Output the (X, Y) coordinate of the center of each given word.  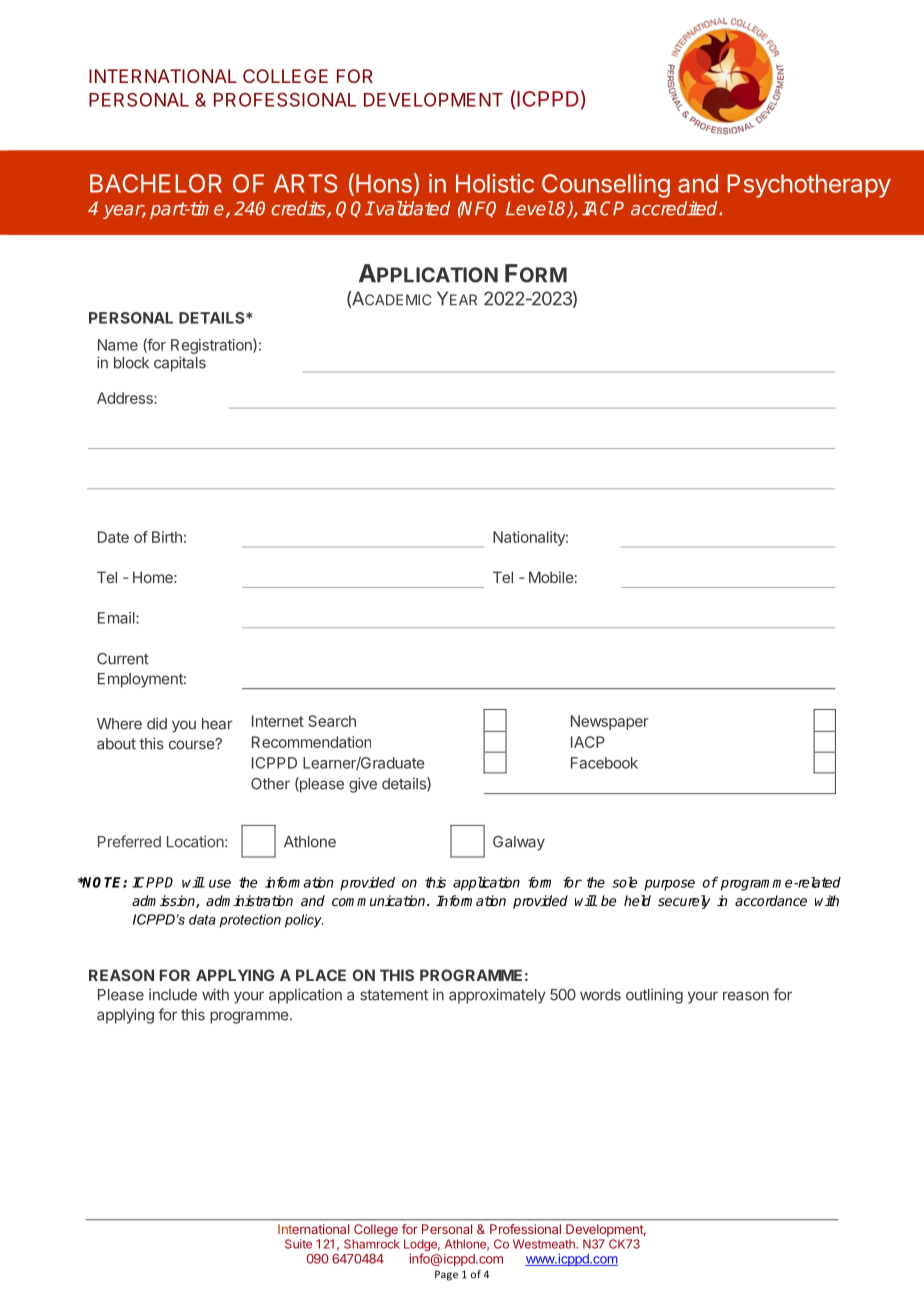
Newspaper (609, 722)
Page (446, 1275)
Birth (167, 537)
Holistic (495, 183)
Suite (298, 1244)
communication (380, 900)
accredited (675, 208)
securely (684, 902)
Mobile (551, 577)
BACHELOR (156, 183)
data (202, 919)
